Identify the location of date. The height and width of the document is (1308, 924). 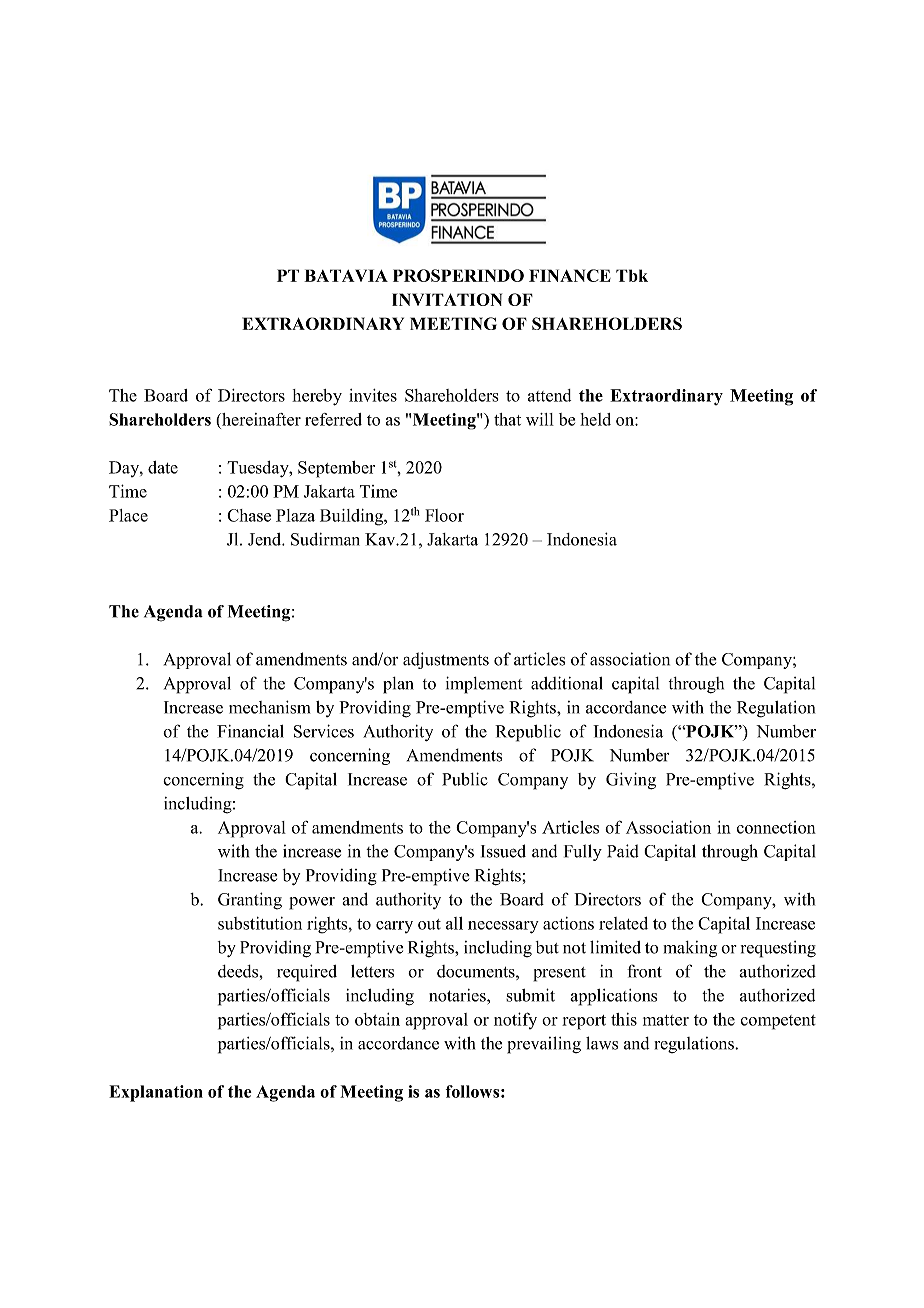
(163, 467).
